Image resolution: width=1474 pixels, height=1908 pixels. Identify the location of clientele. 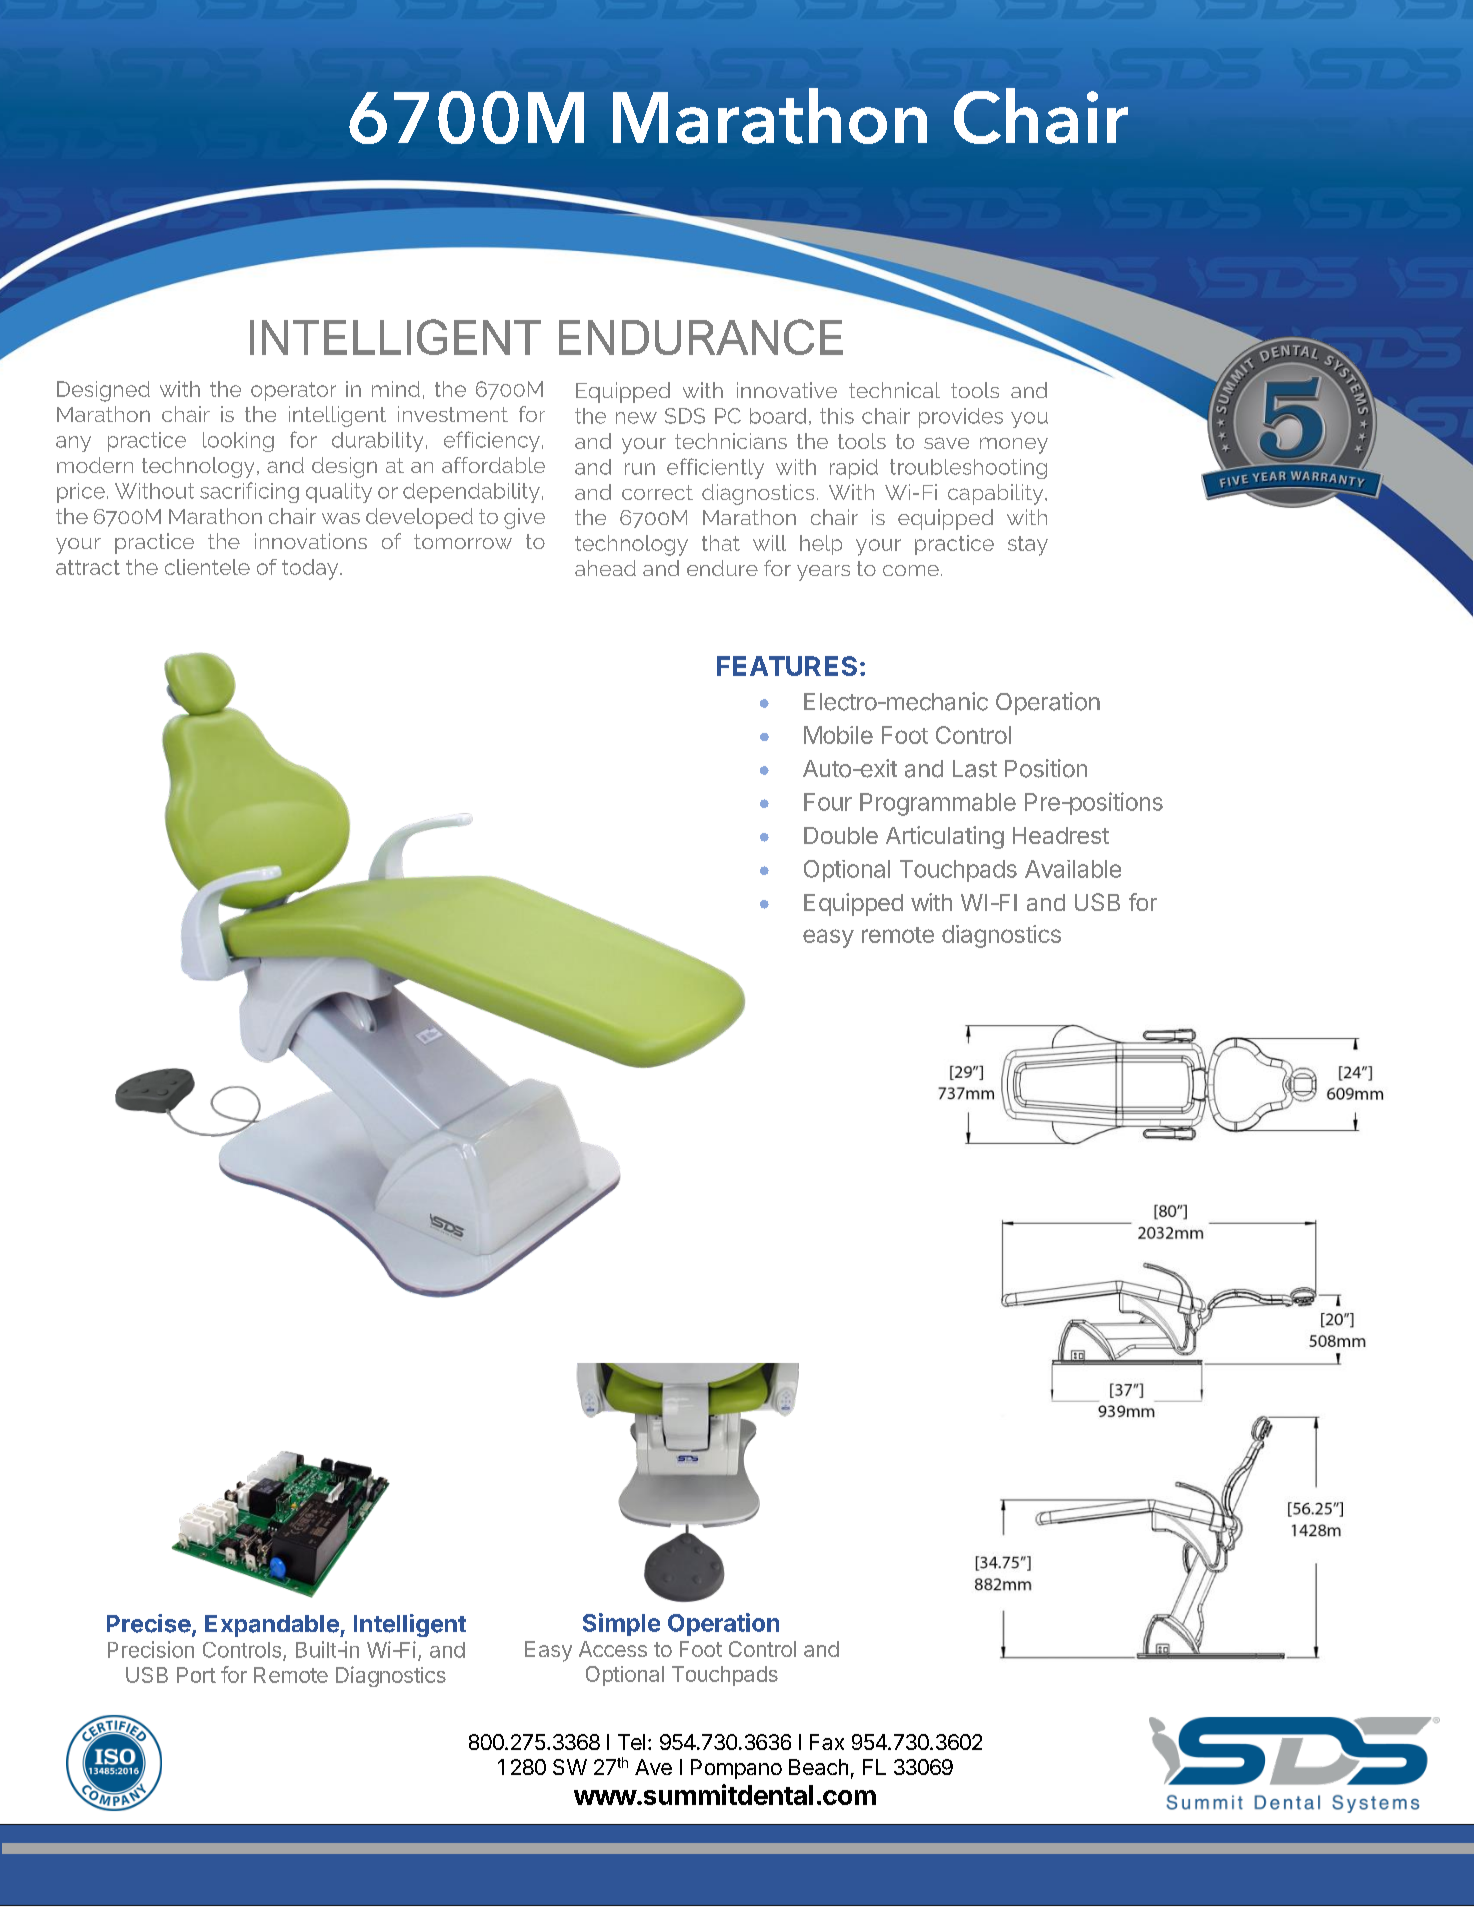
(207, 567).
